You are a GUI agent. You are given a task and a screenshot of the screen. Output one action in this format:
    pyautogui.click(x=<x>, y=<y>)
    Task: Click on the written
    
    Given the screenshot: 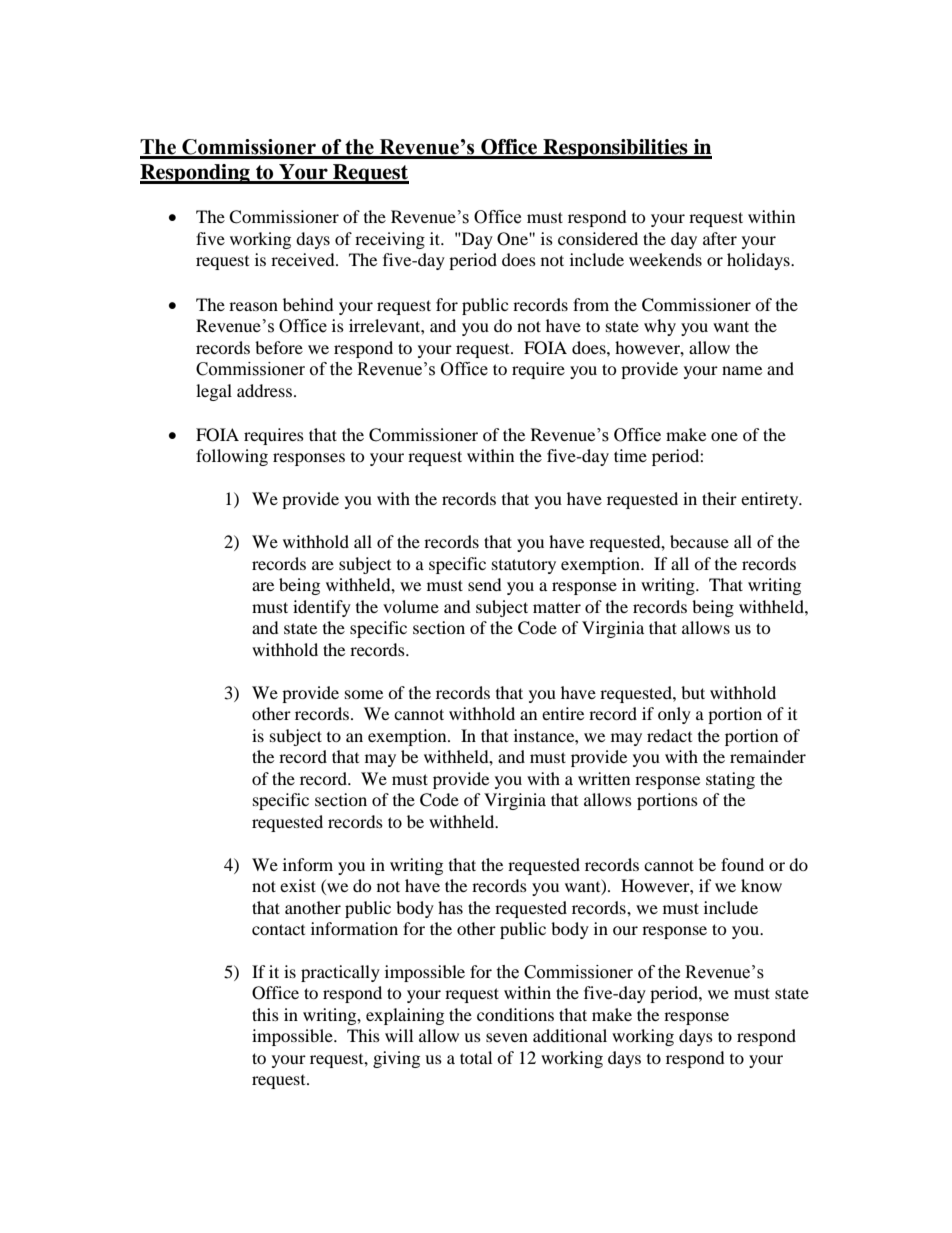 What is the action you would take?
    pyautogui.click(x=604, y=778)
